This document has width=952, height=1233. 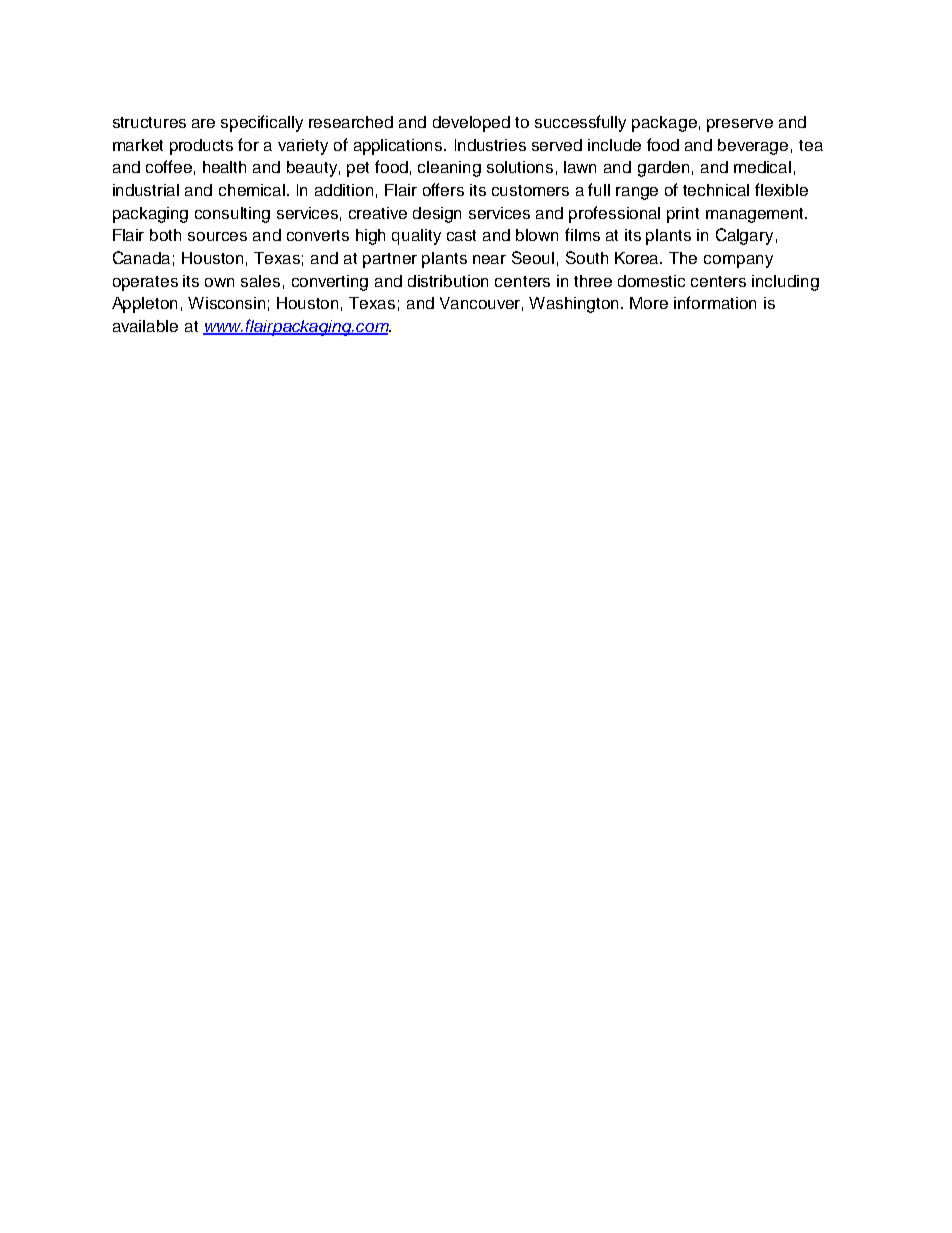 What do you see at coordinates (217, 236) in the document?
I see `sources` at bounding box center [217, 236].
